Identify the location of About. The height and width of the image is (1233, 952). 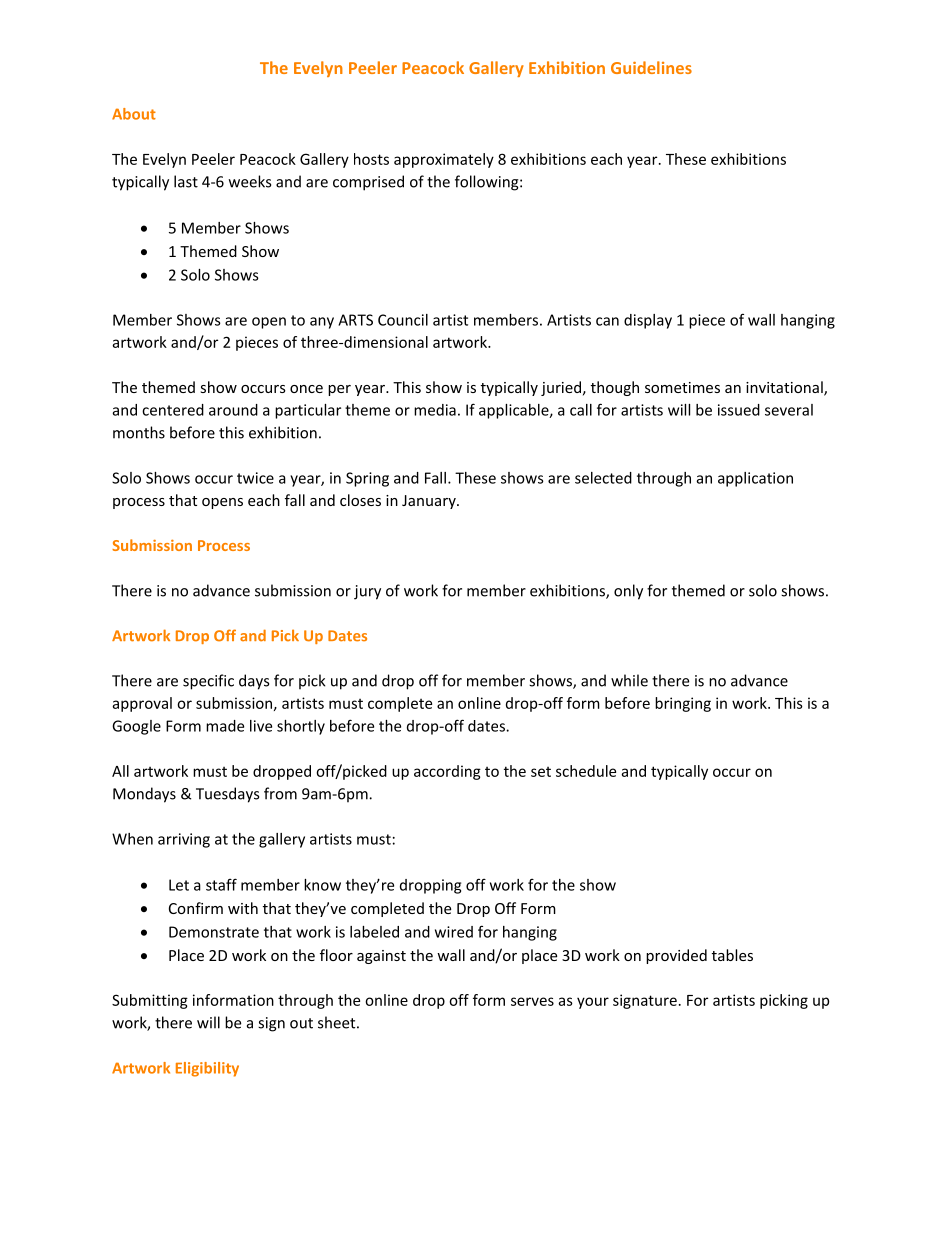
(134, 114).
